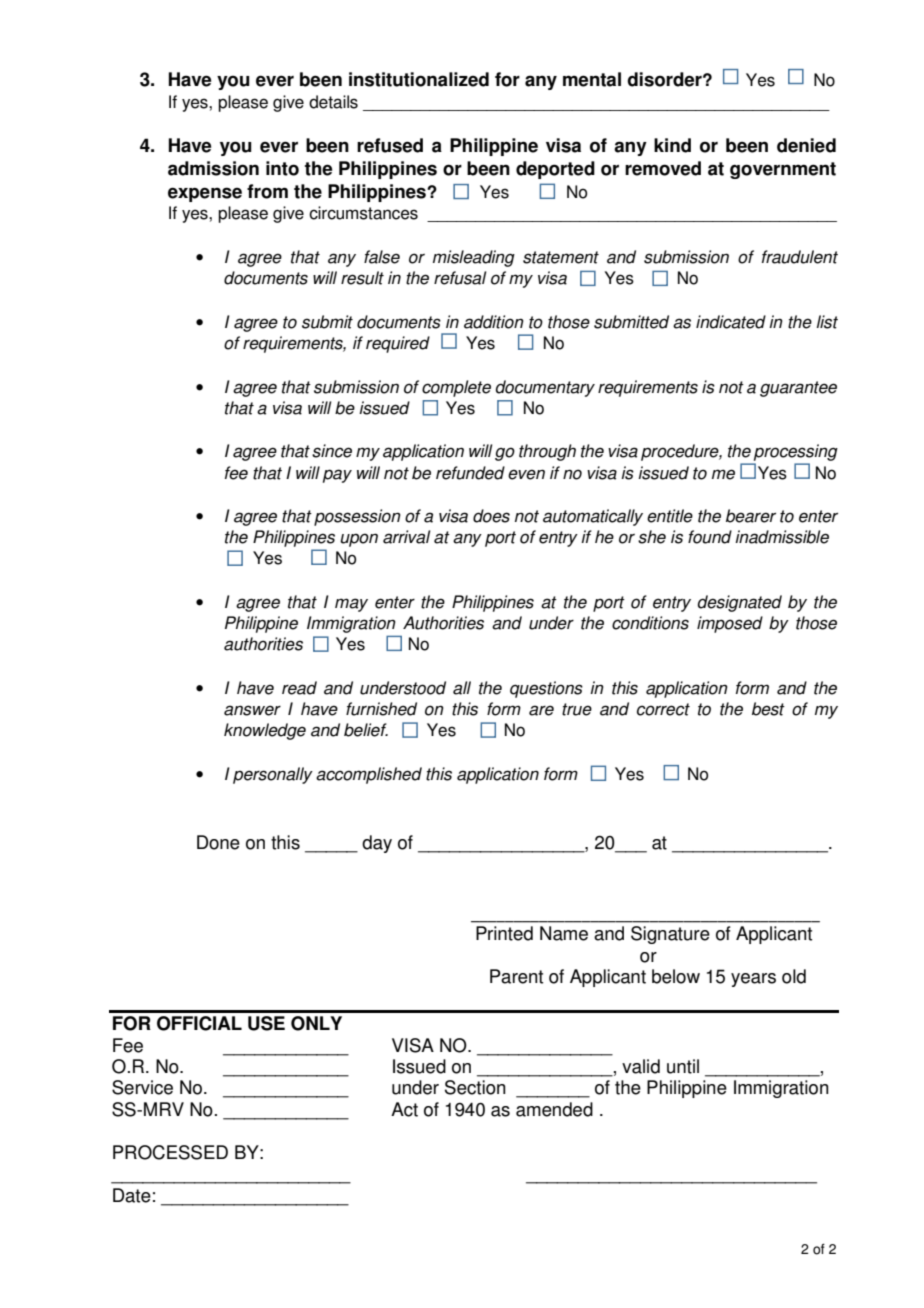  What do you see at coordinates (798, 389) in the screenshot?
I see `guarantee` at bounding box center [798, 389].
